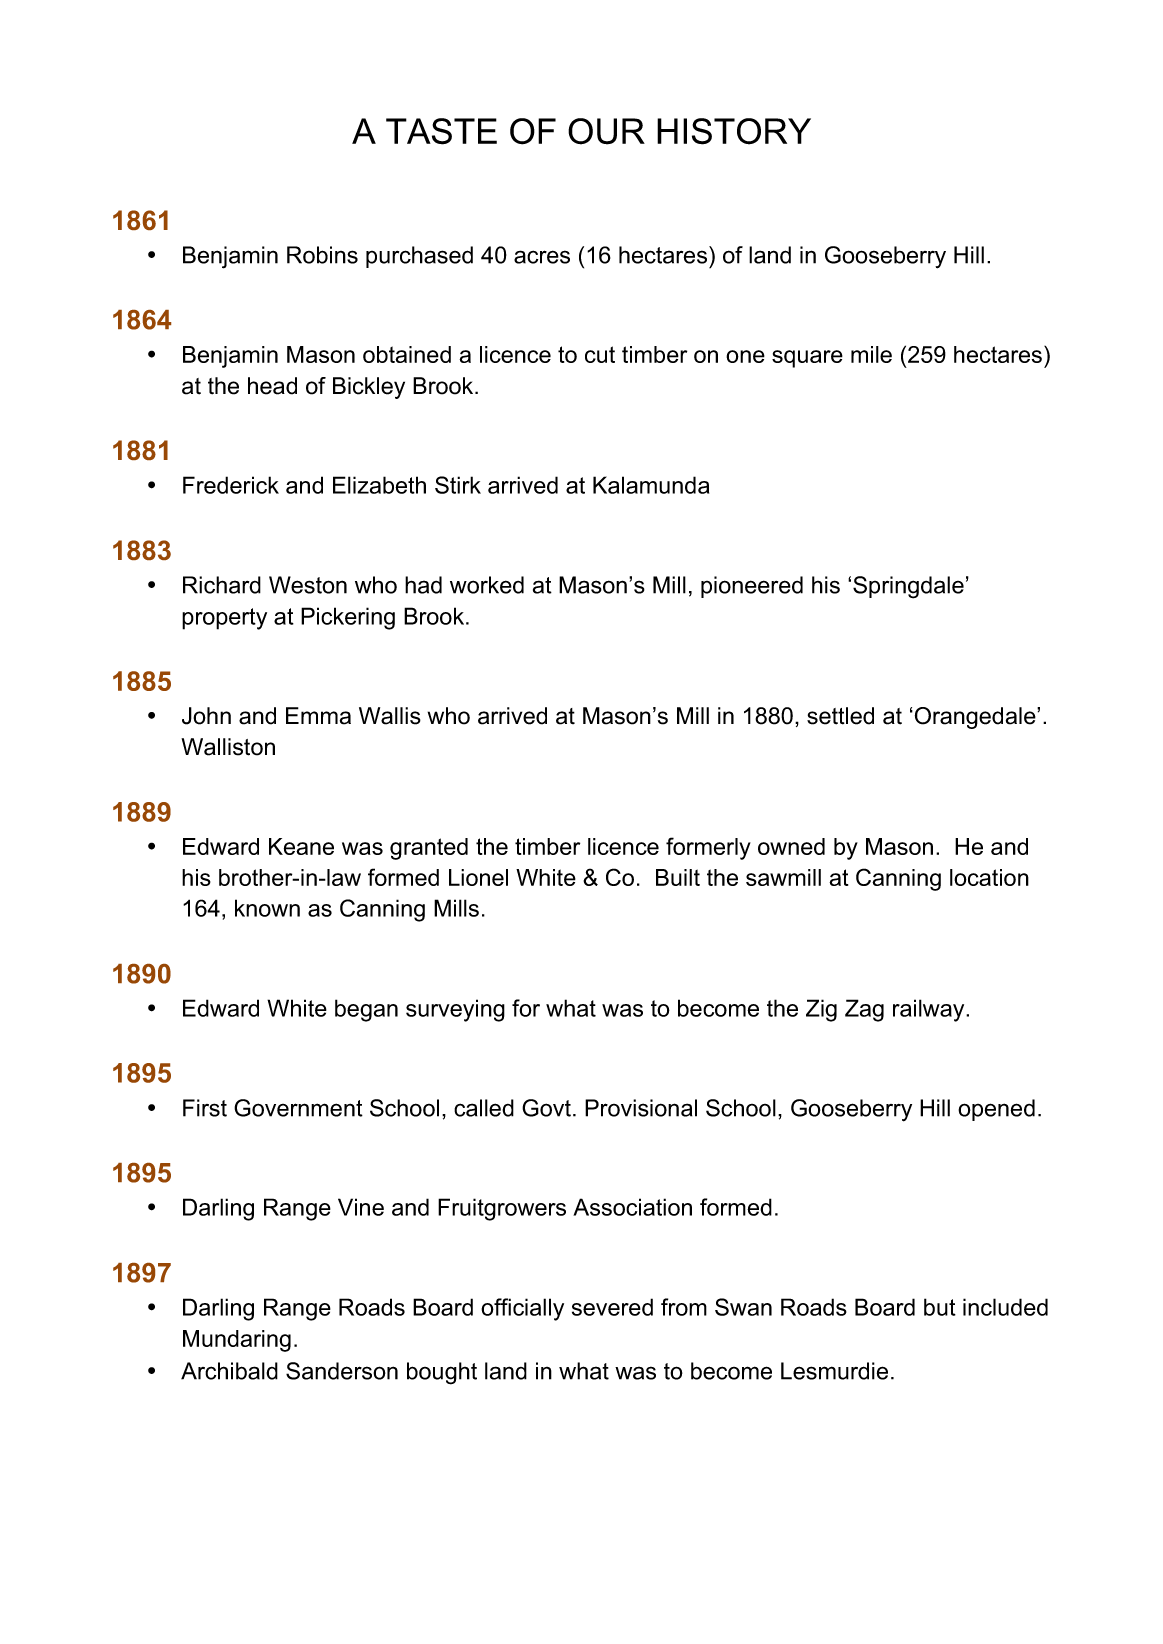 The image size is (1163, 1644). I want to click on Built, so click(678, 877).
